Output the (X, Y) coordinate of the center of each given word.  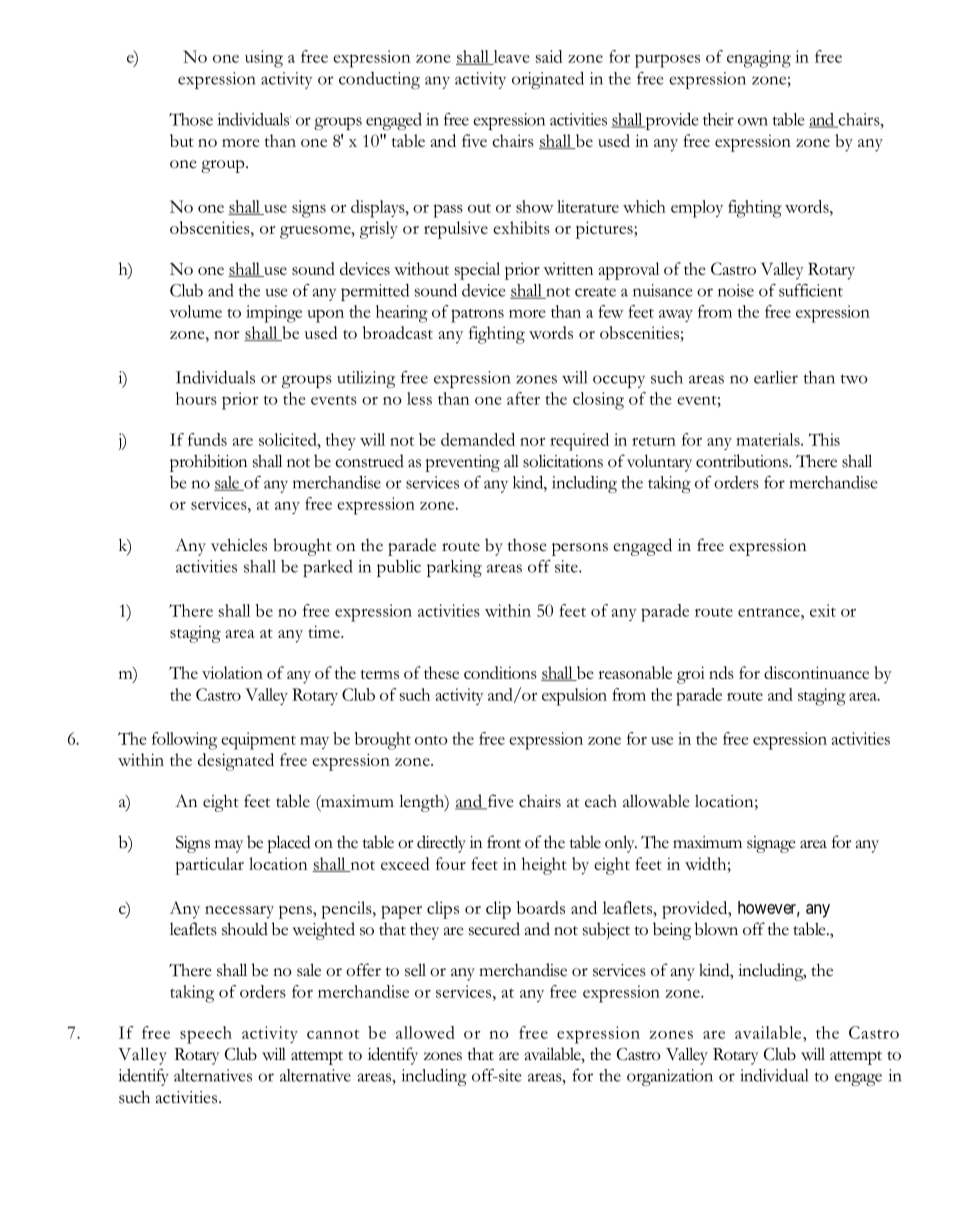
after (523, 398)
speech (206, 1035)
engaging (759, 59)
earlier (776, 377)
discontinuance (816, 672)
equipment (258, 741)
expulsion (574, 697)
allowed (425, 1032)
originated (548, 80)
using (264, 59)
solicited (289, 439)
